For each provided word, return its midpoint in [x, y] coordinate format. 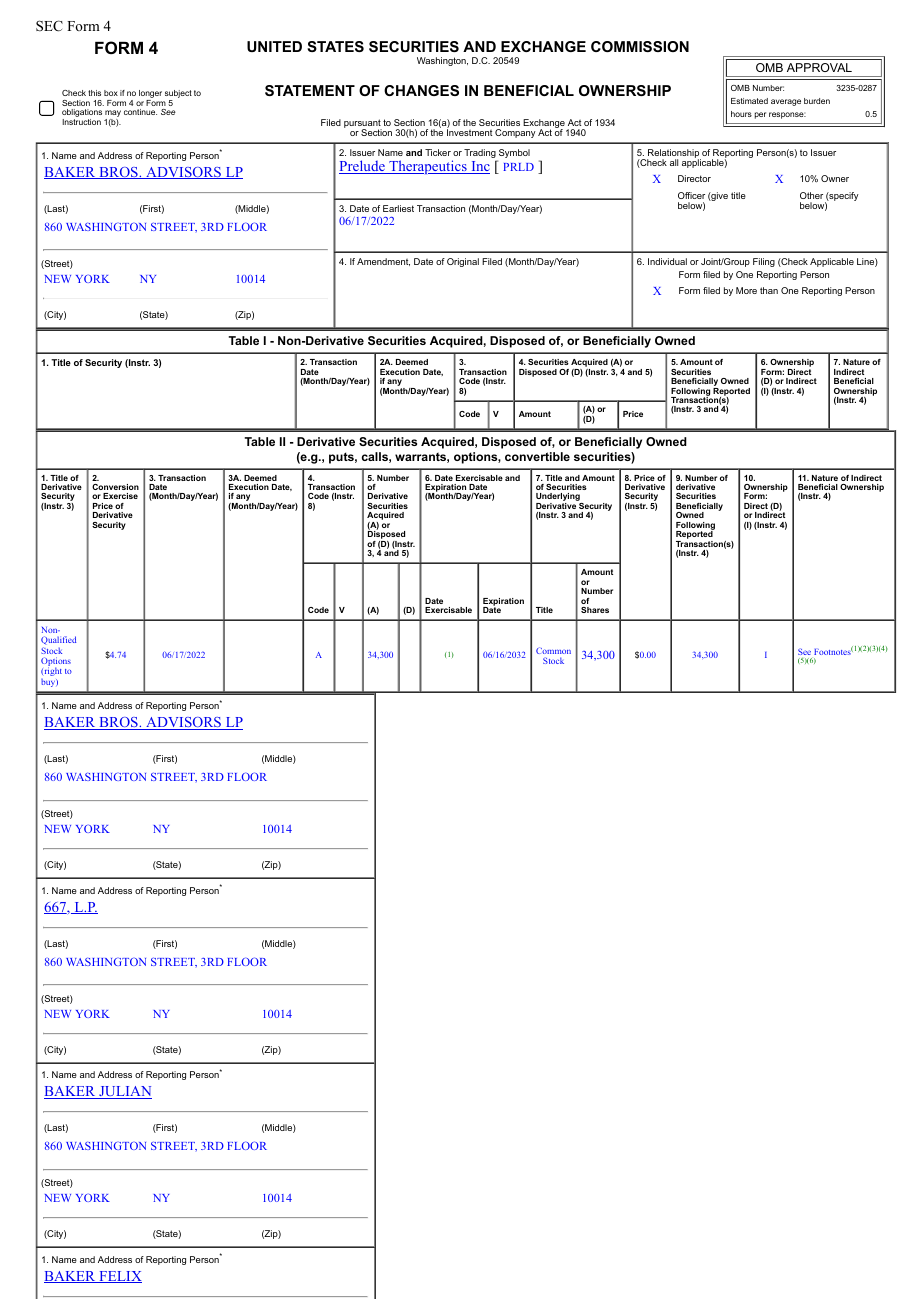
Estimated [749, 101]
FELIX [119, 1277]
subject [178, 95]
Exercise [120, 496]
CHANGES [421, 90]
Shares [595, 610]
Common [553, 650]
